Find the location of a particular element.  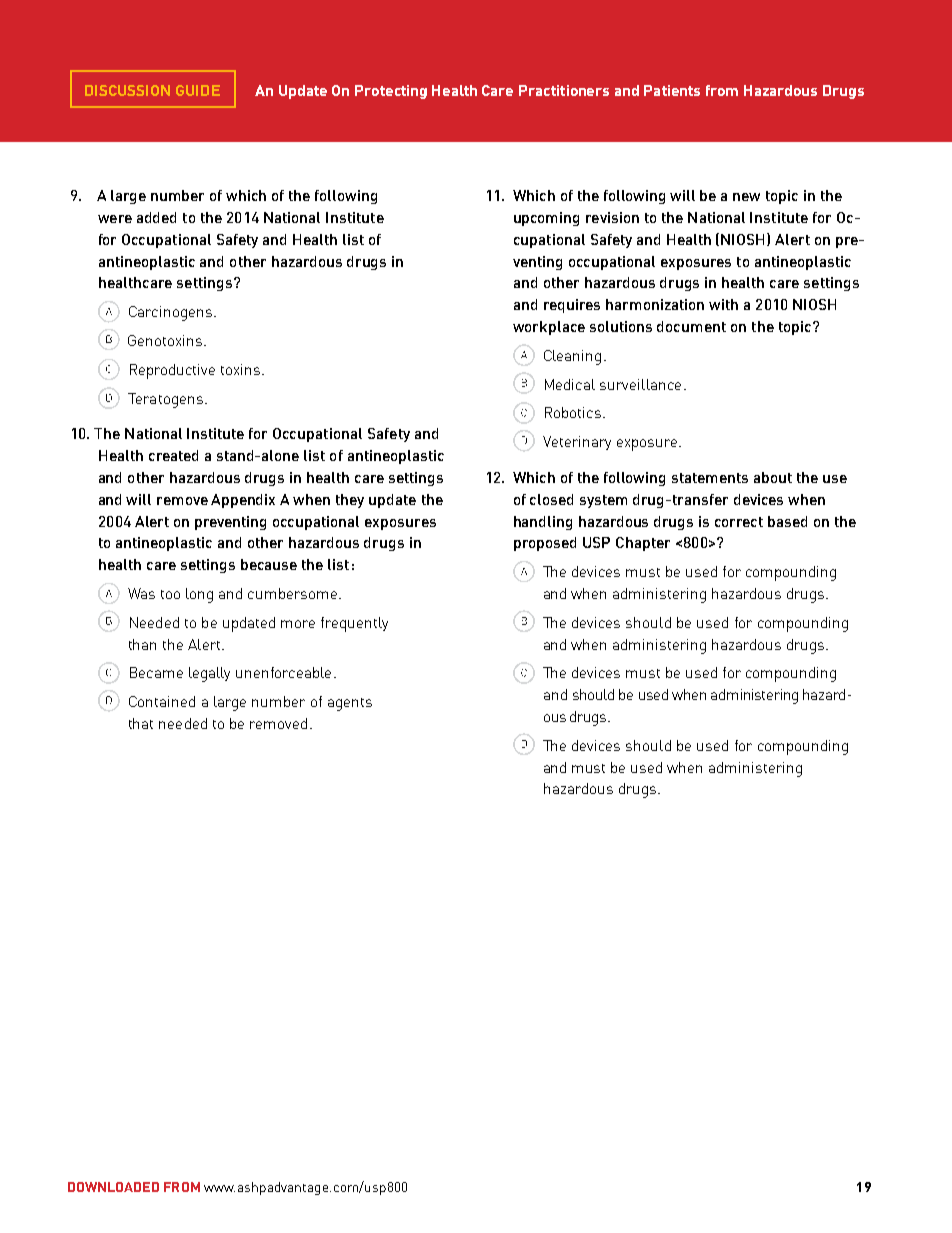

GUIDE is located at coordinates (198, 90).
